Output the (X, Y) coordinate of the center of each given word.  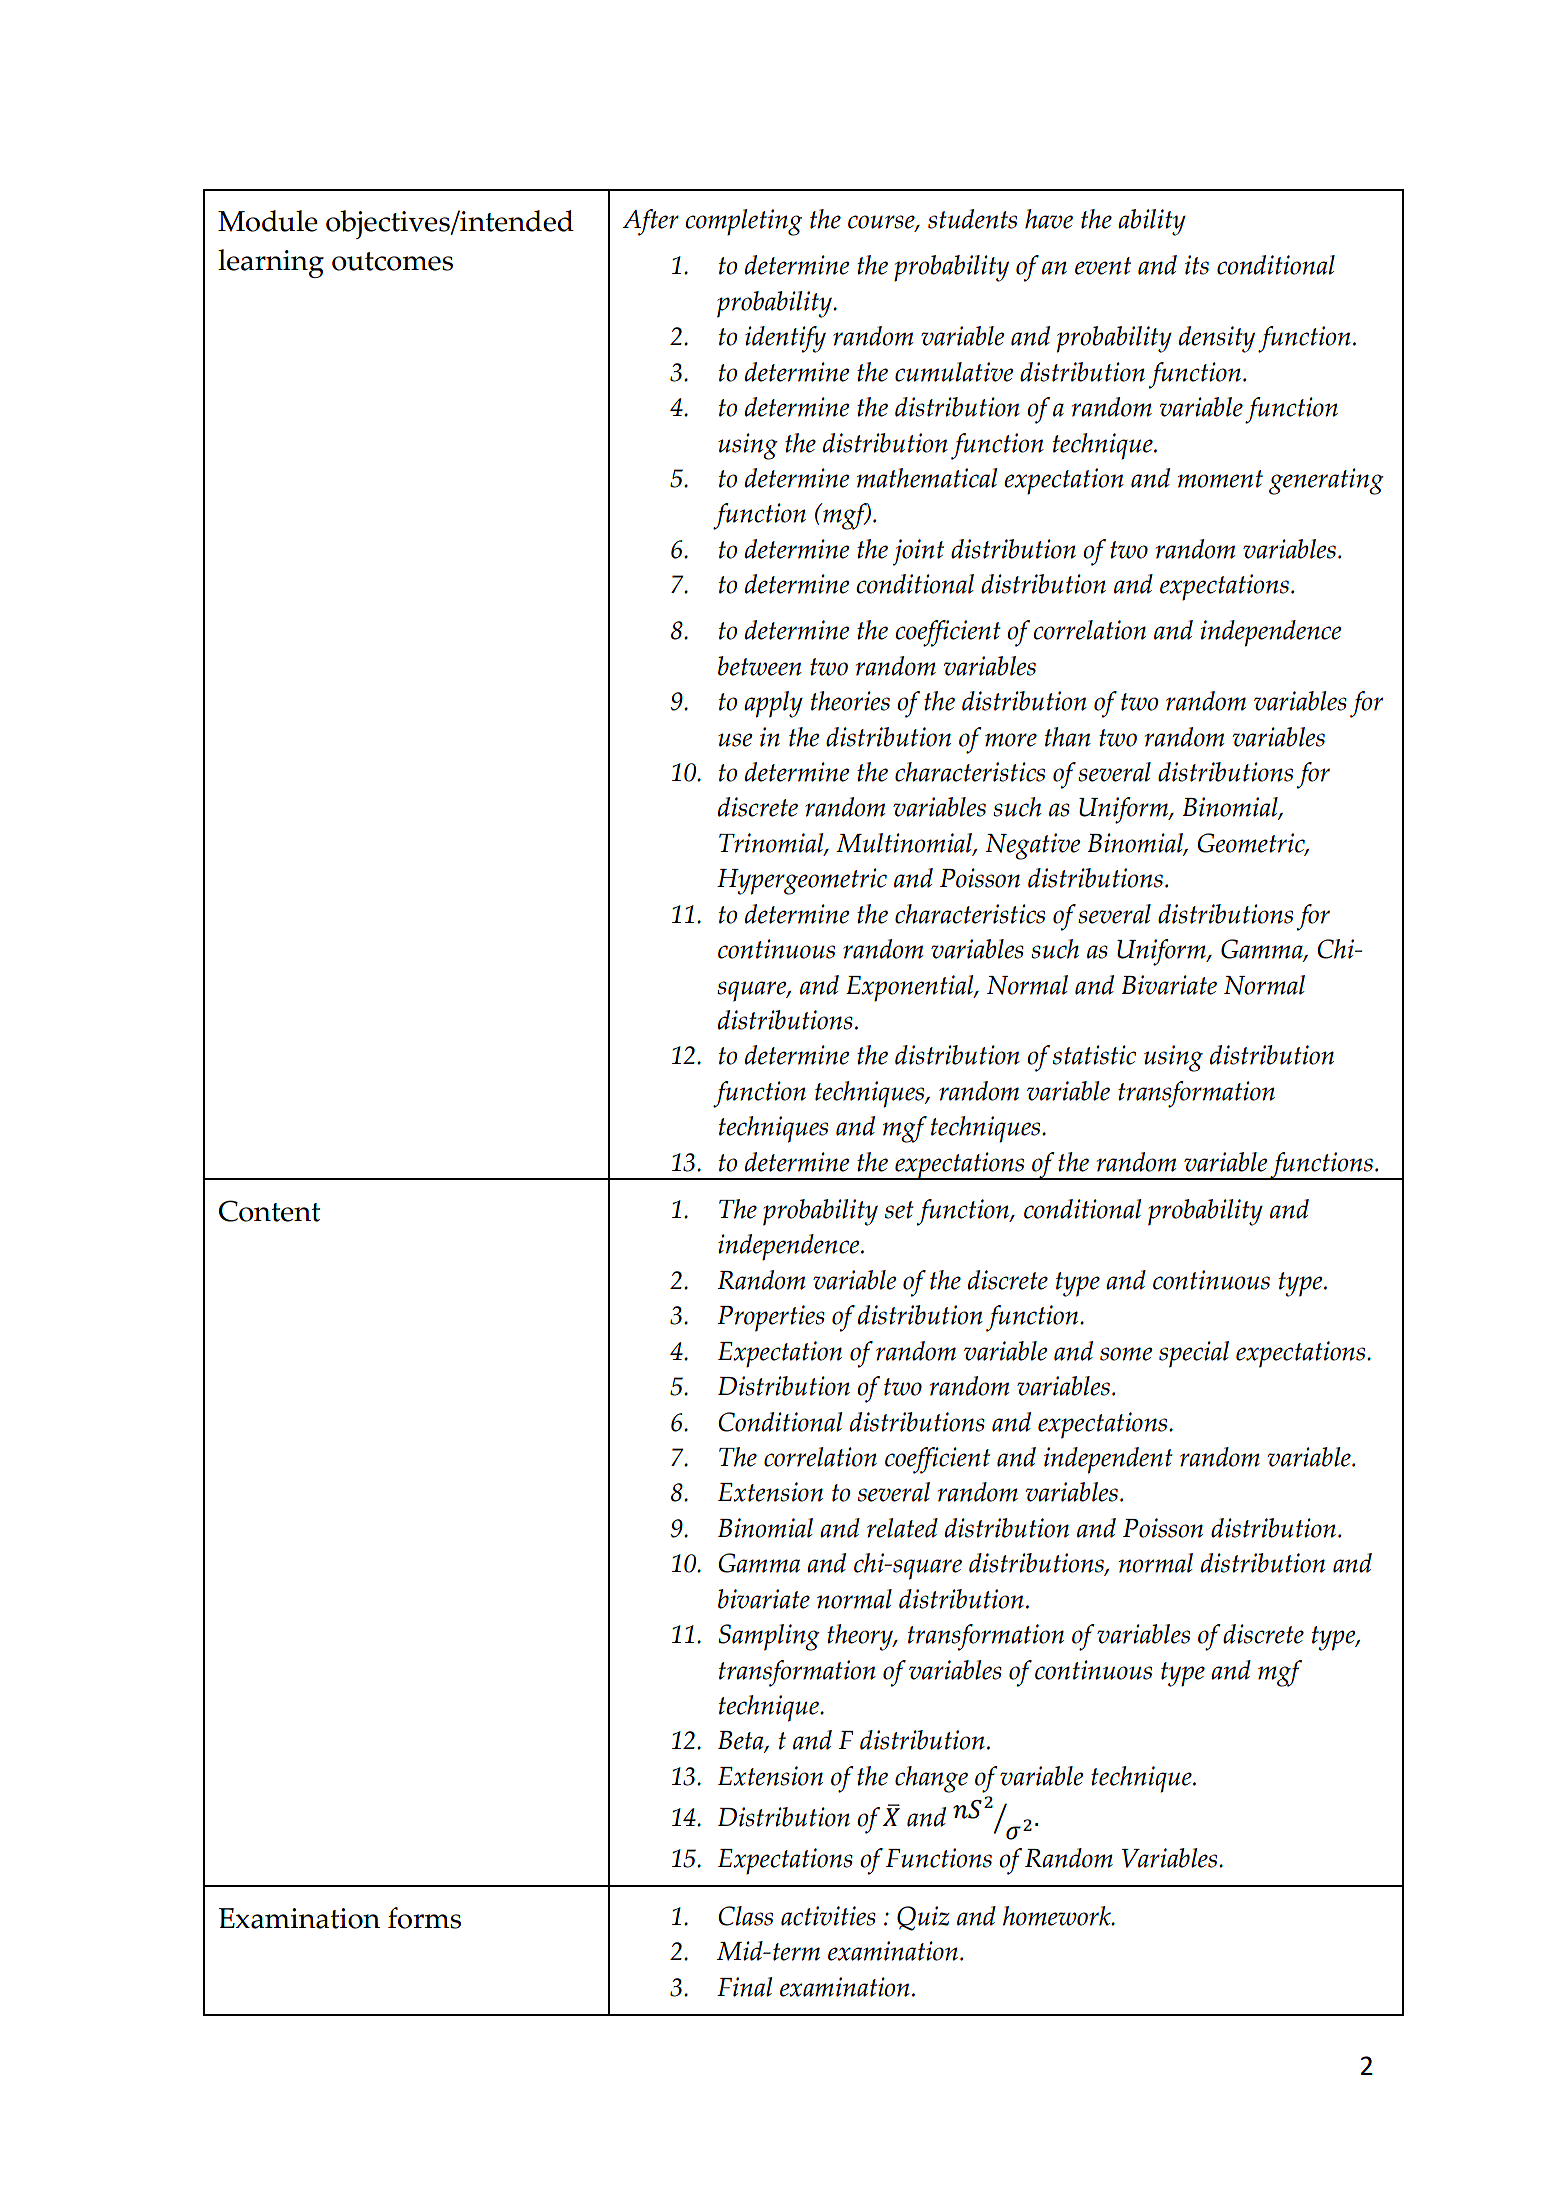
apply (773, 704)
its (1197, 265)
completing (743, 222)
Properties (771, 1318)
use (735, 740)
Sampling (769, 1637)
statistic (1094, 1055)
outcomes (392, 261)
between (760, 666)
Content (269, 1211)
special (1194, 1354)
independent (1108, 1460)
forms (424, 1918)
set (899, 1210)
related (902, 1528)
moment (1220, 479)
